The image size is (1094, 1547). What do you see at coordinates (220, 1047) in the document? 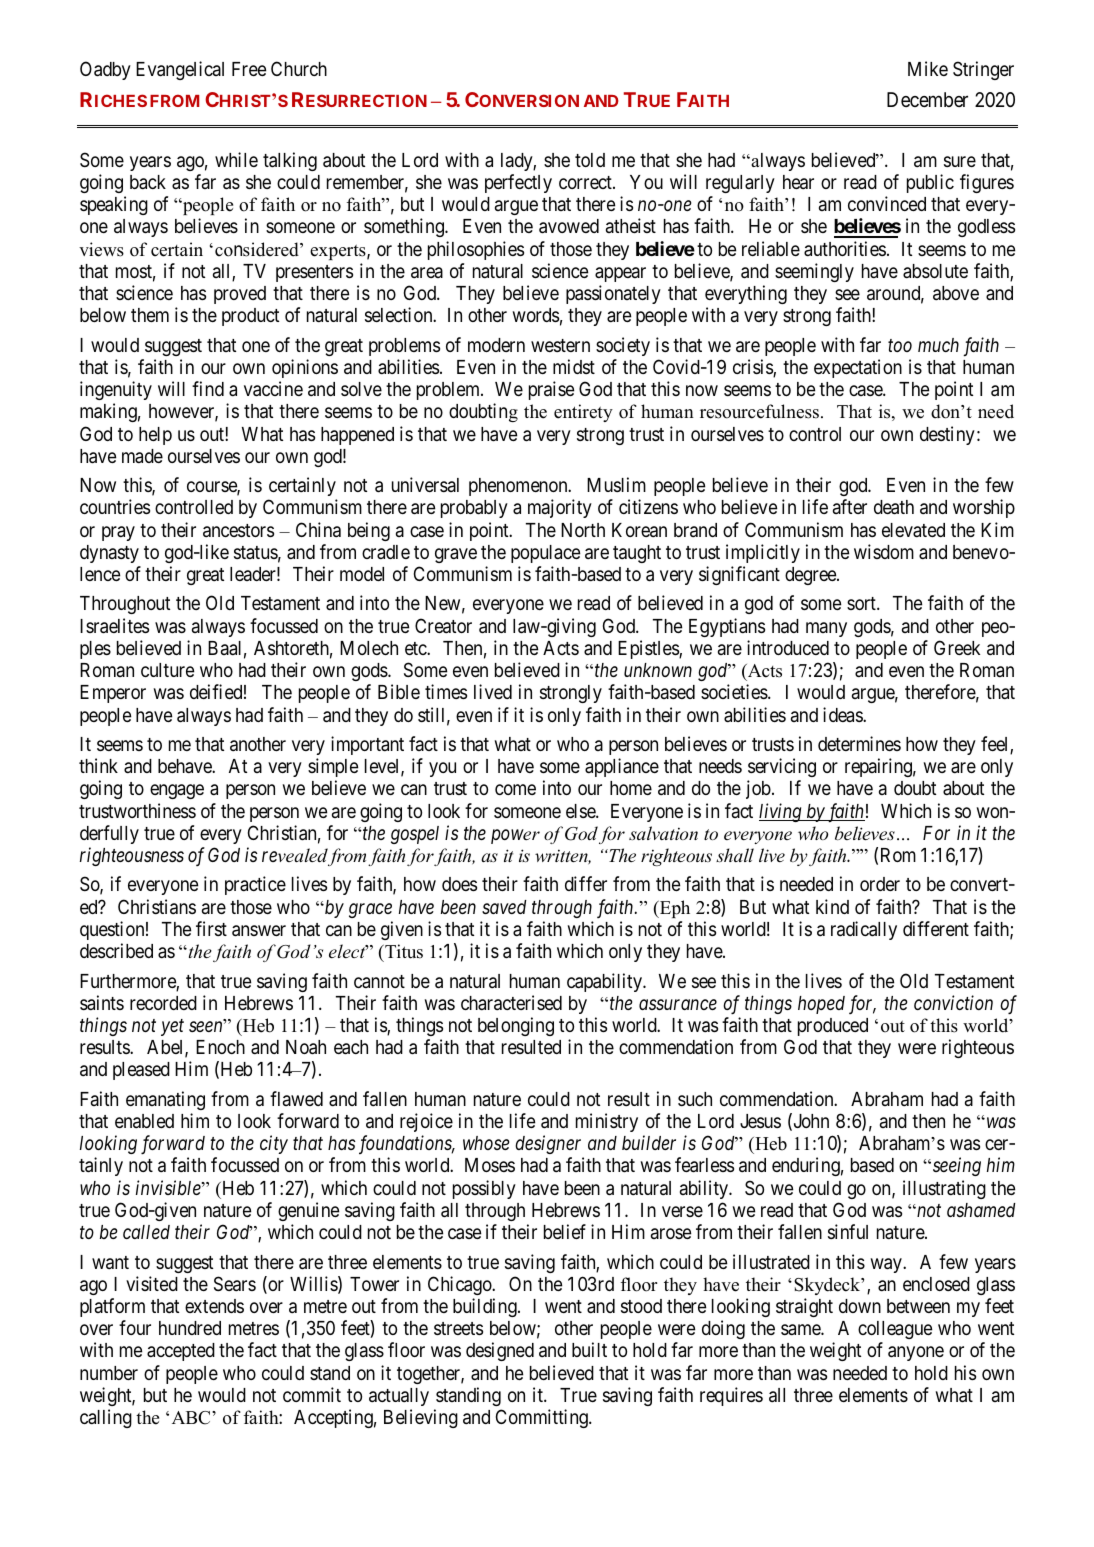
I see `Enoch` at bounding box center [220, 1047].
